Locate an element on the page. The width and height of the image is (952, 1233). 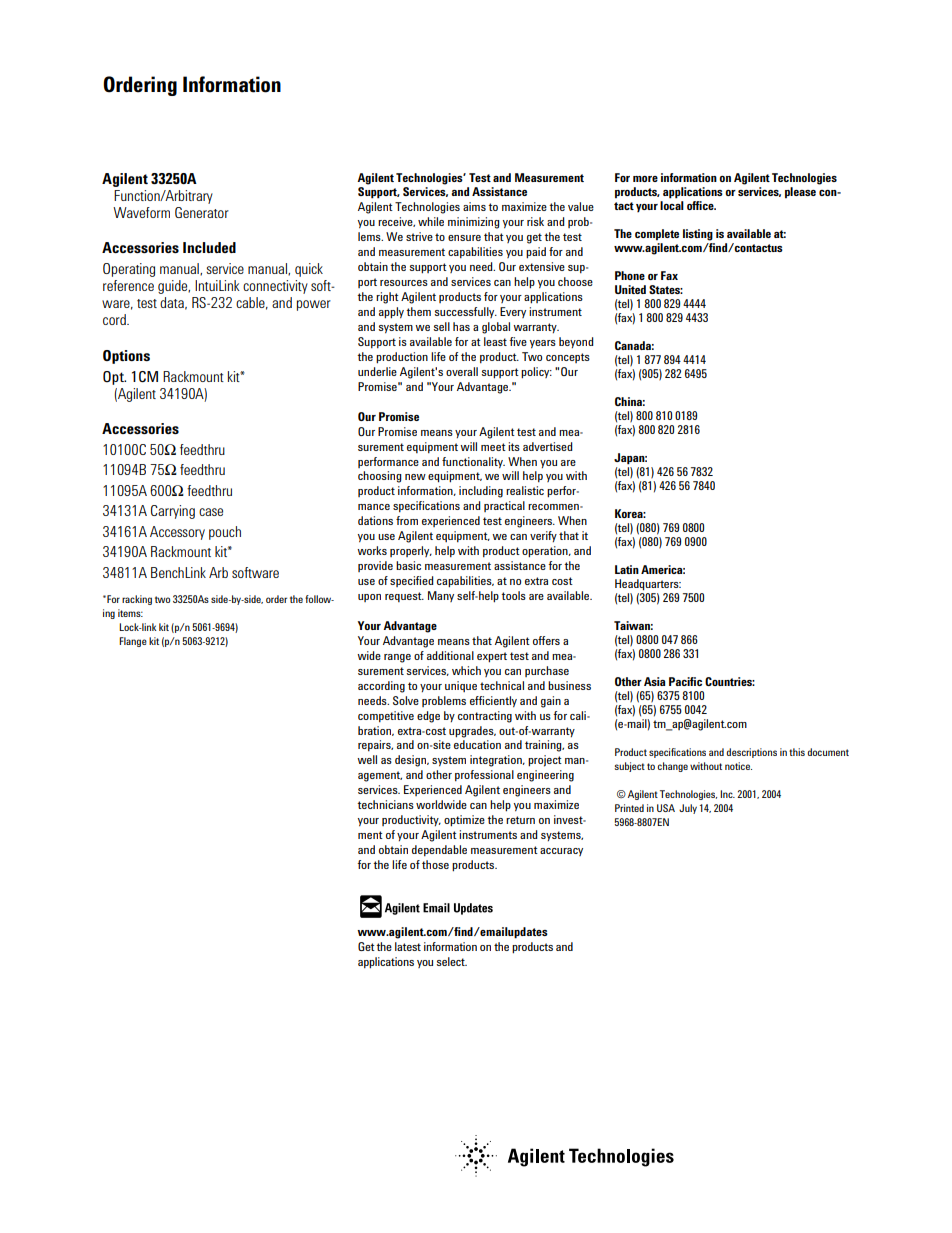
Headquarters is located at coordinates (648, 585).
